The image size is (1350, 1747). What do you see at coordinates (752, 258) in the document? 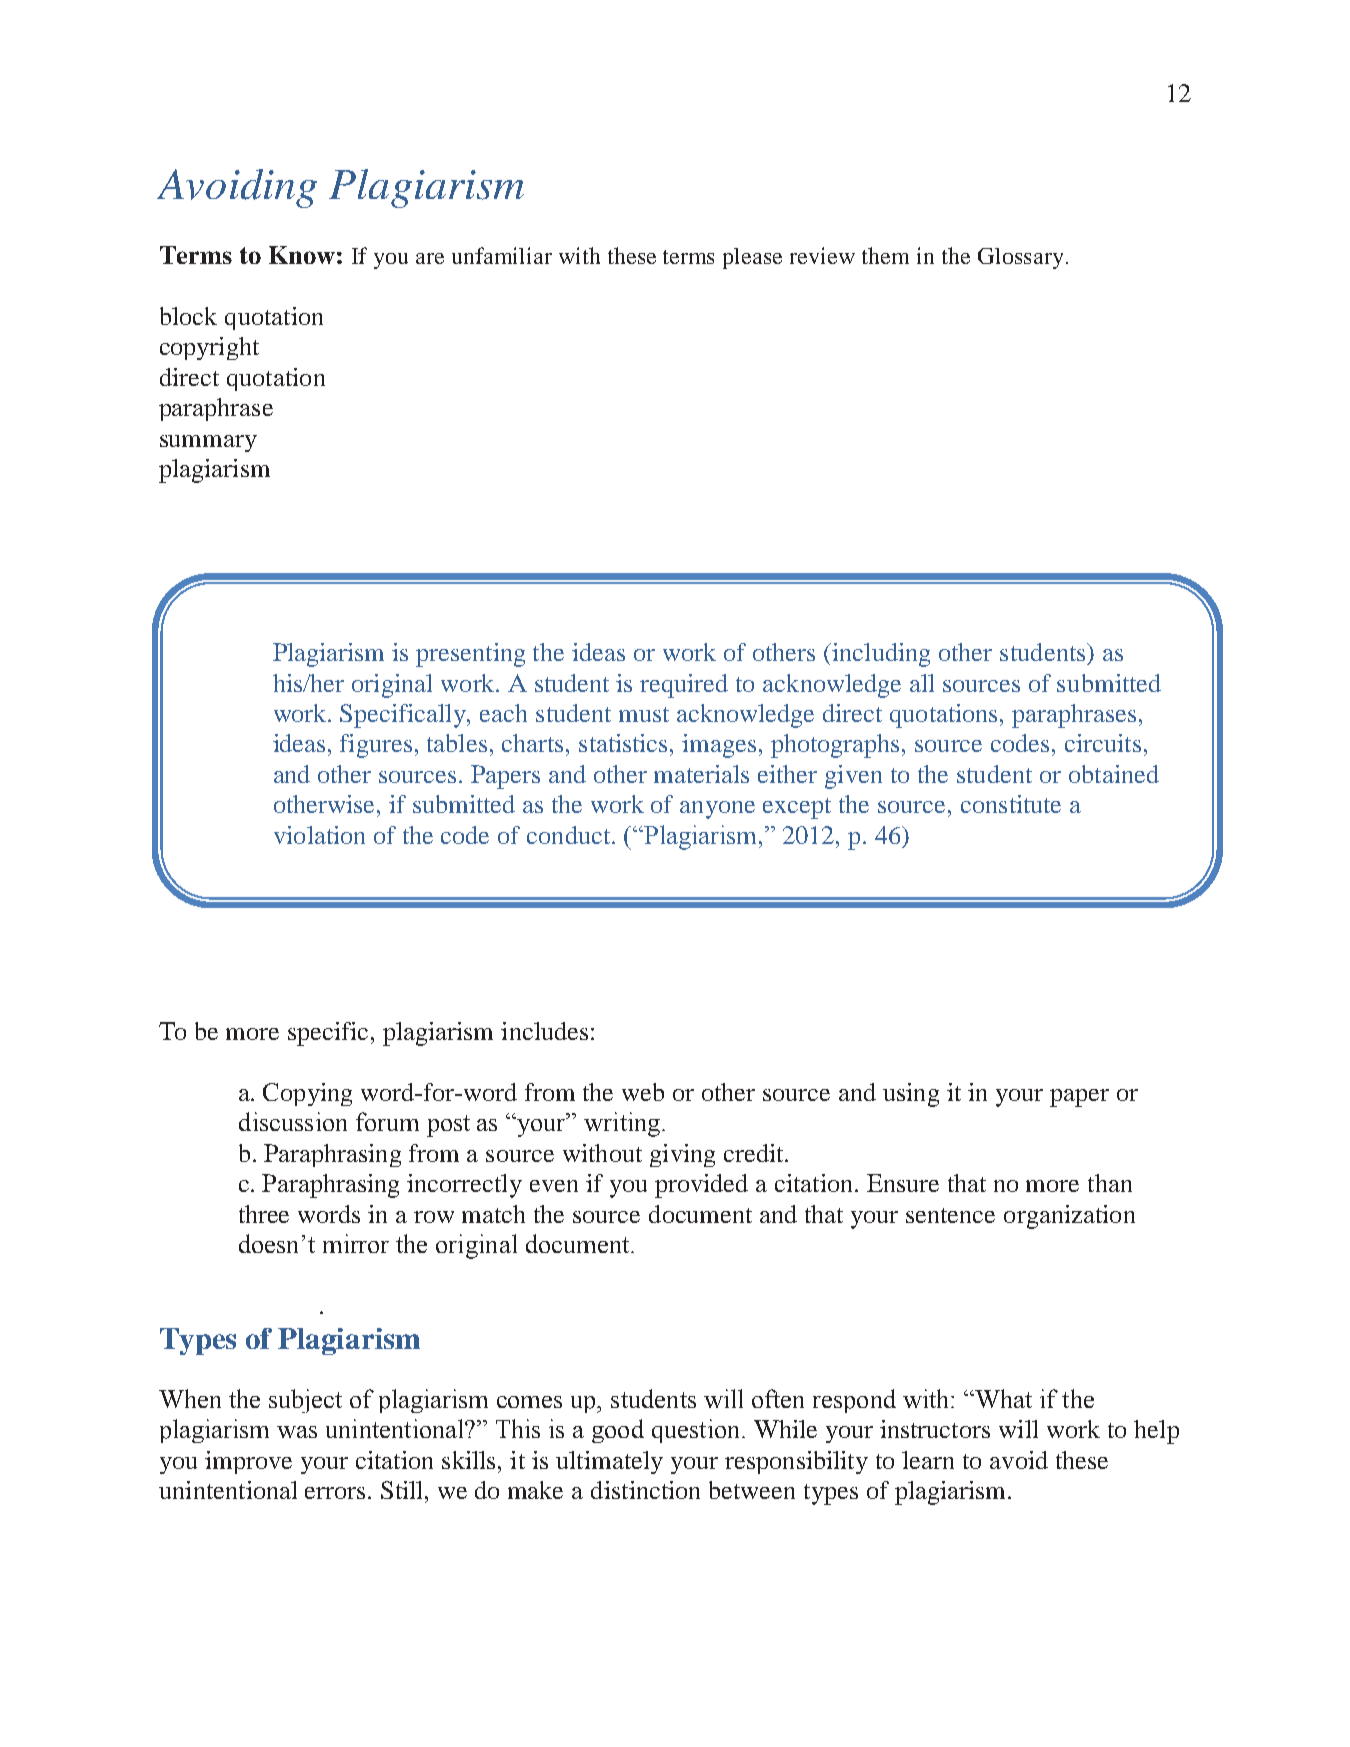
I see `please` at bounding box center [752, 258].
